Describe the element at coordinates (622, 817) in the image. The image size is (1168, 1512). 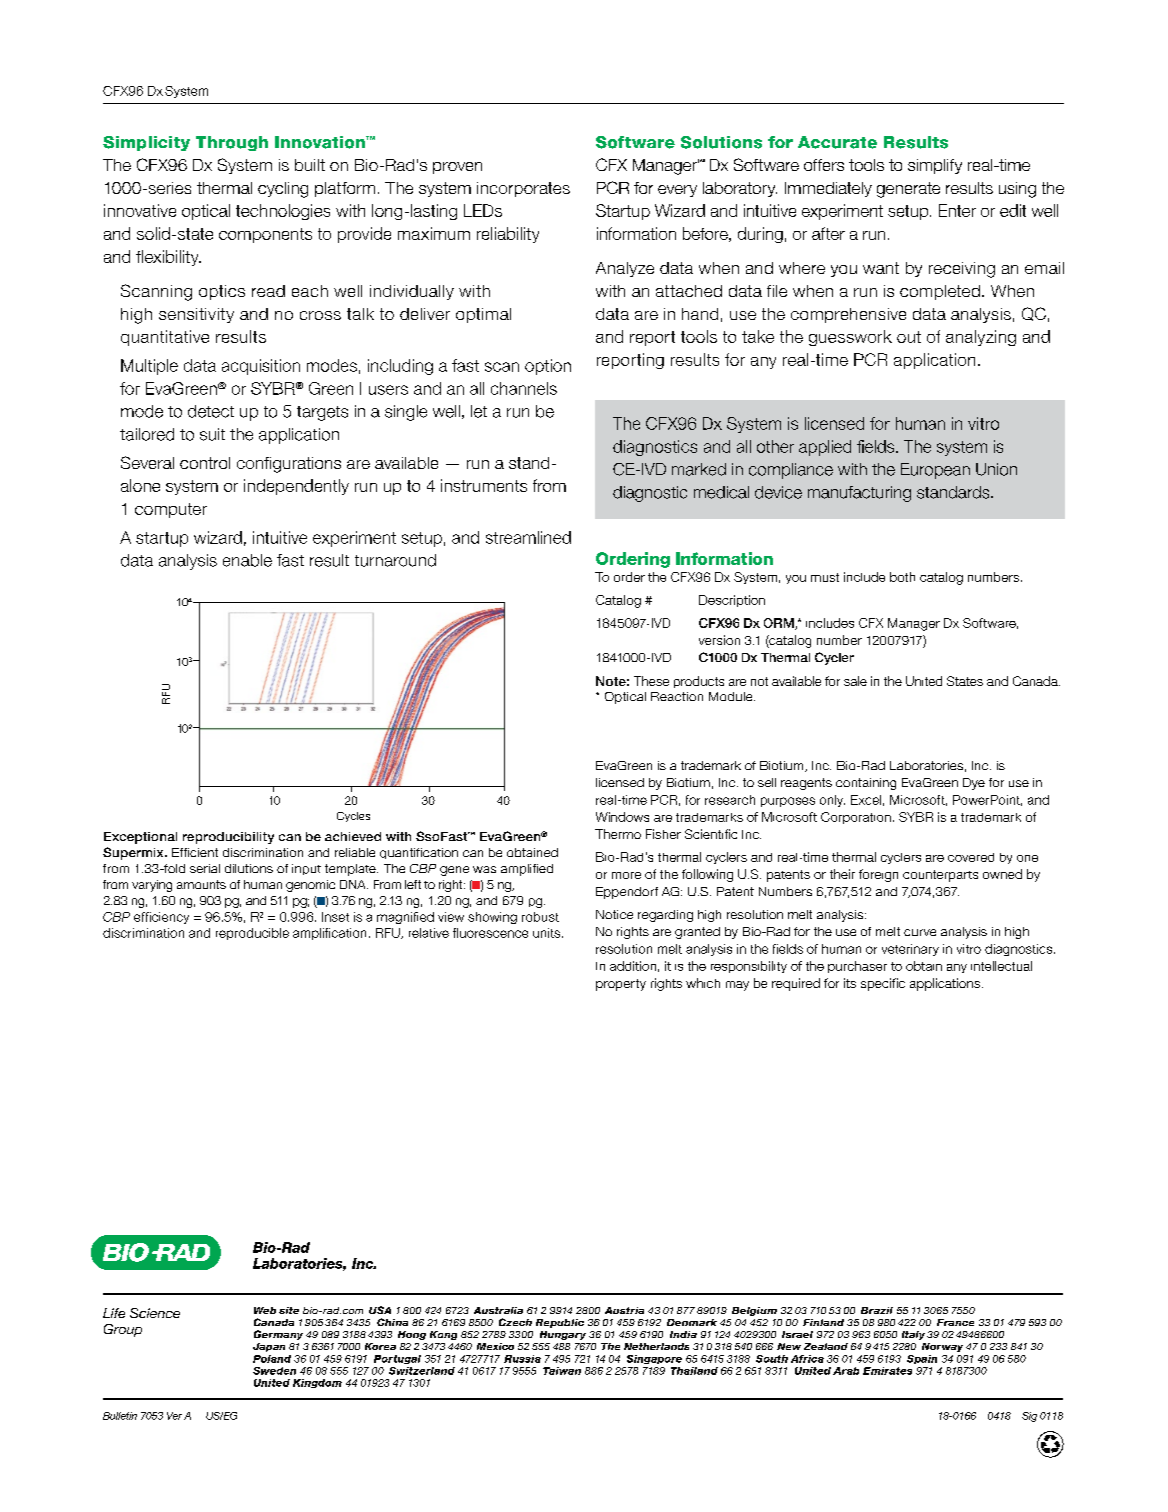
I see `Windows` at that location.
